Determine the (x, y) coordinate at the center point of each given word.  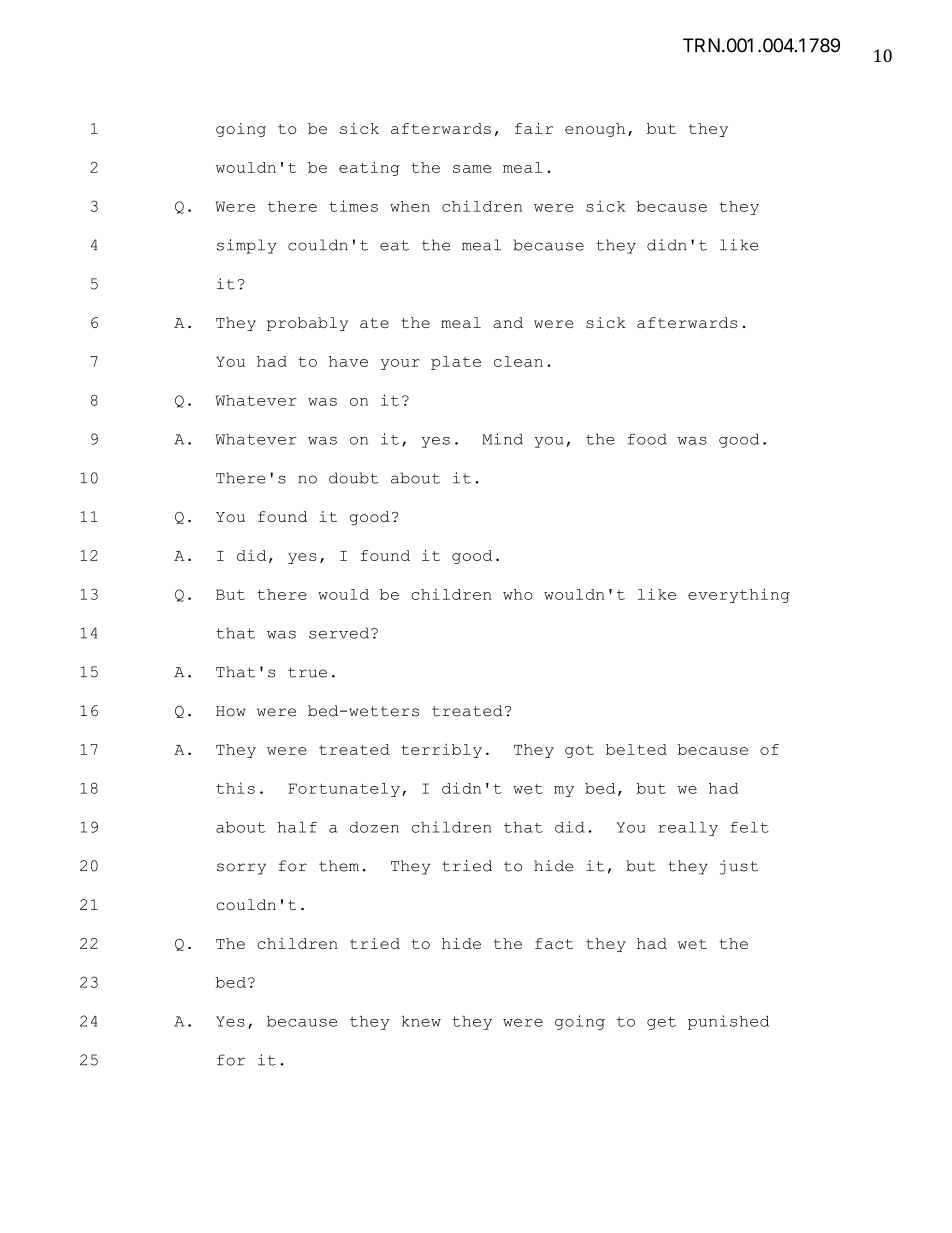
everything (739, 595)
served (339, 633)
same (472, 169)
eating (369, 168)
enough (595, 130)
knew (421, 1021)
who (518, 594)
